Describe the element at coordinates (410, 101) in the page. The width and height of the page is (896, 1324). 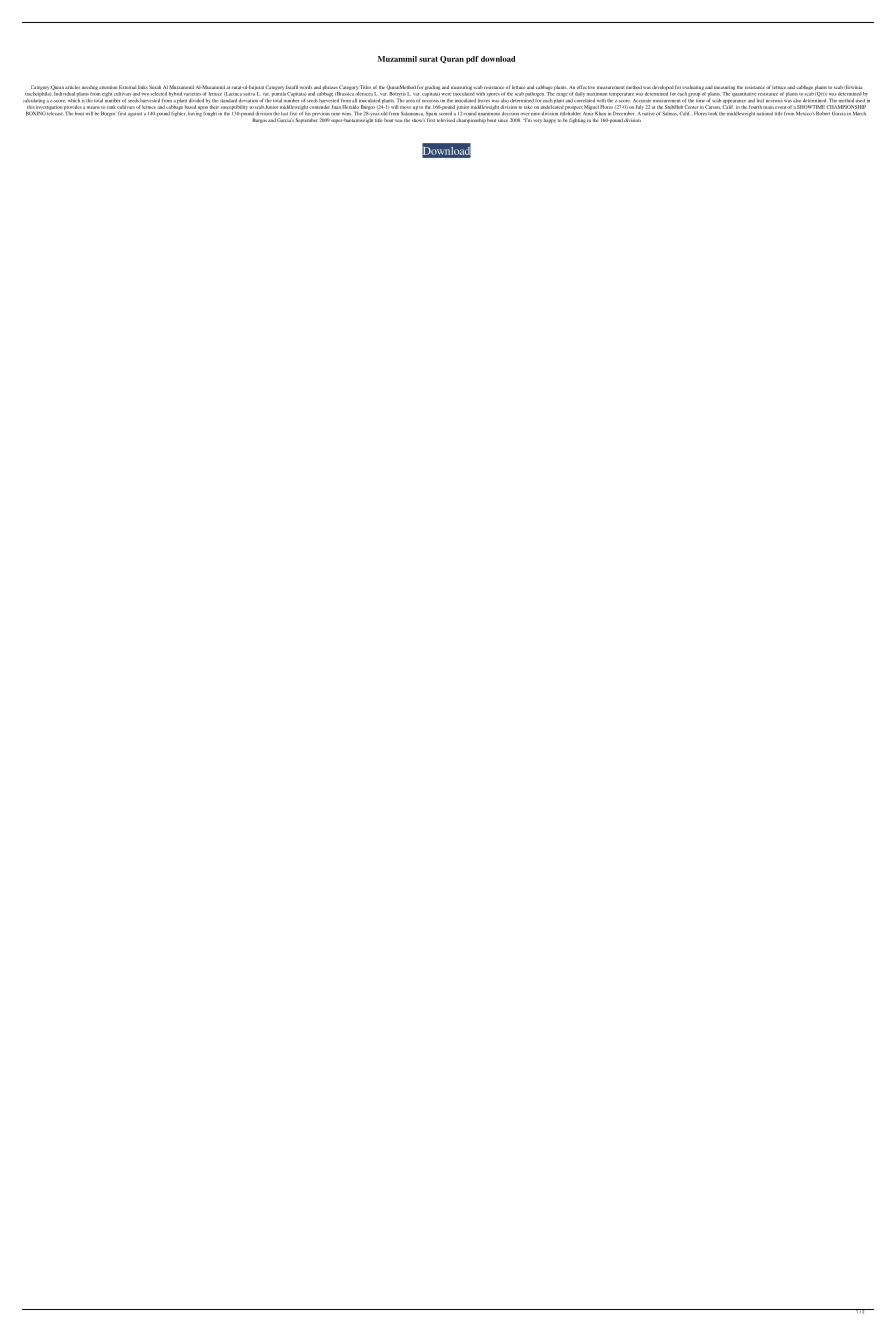
I see `area` at that location.
